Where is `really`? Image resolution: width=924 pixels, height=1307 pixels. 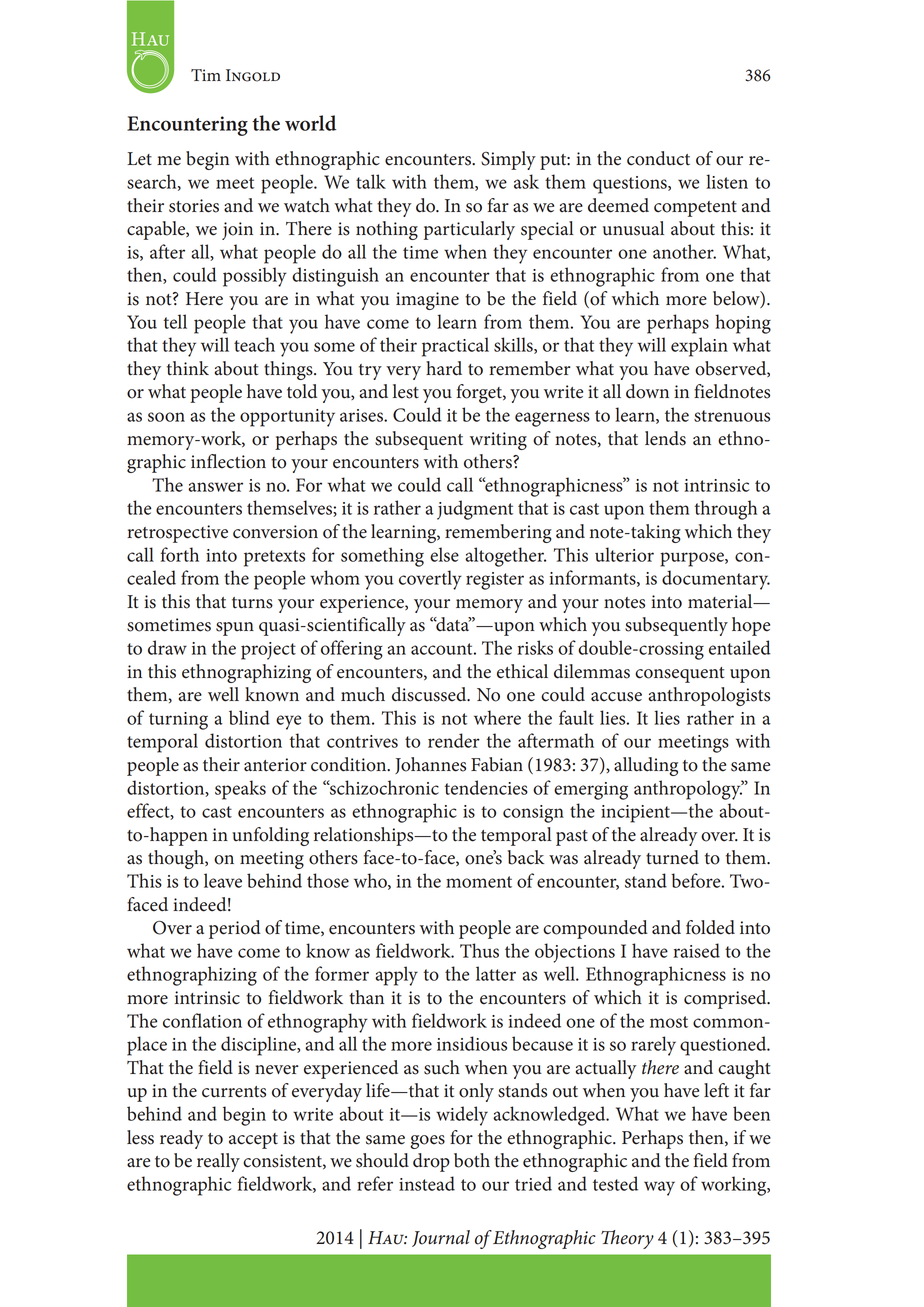
really is located at coordinates (218, 1162).
